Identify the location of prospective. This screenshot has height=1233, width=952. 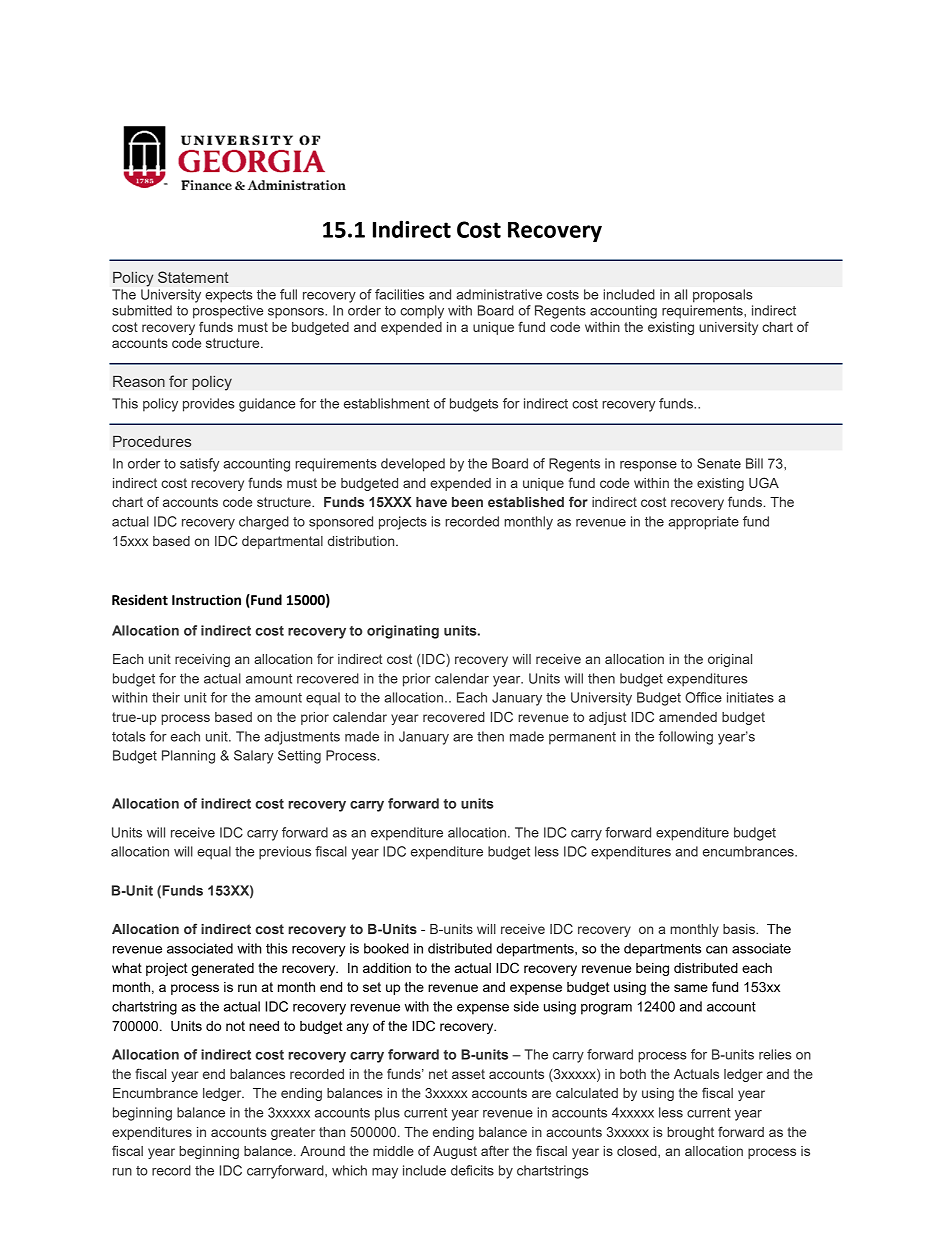
(228, 312).
